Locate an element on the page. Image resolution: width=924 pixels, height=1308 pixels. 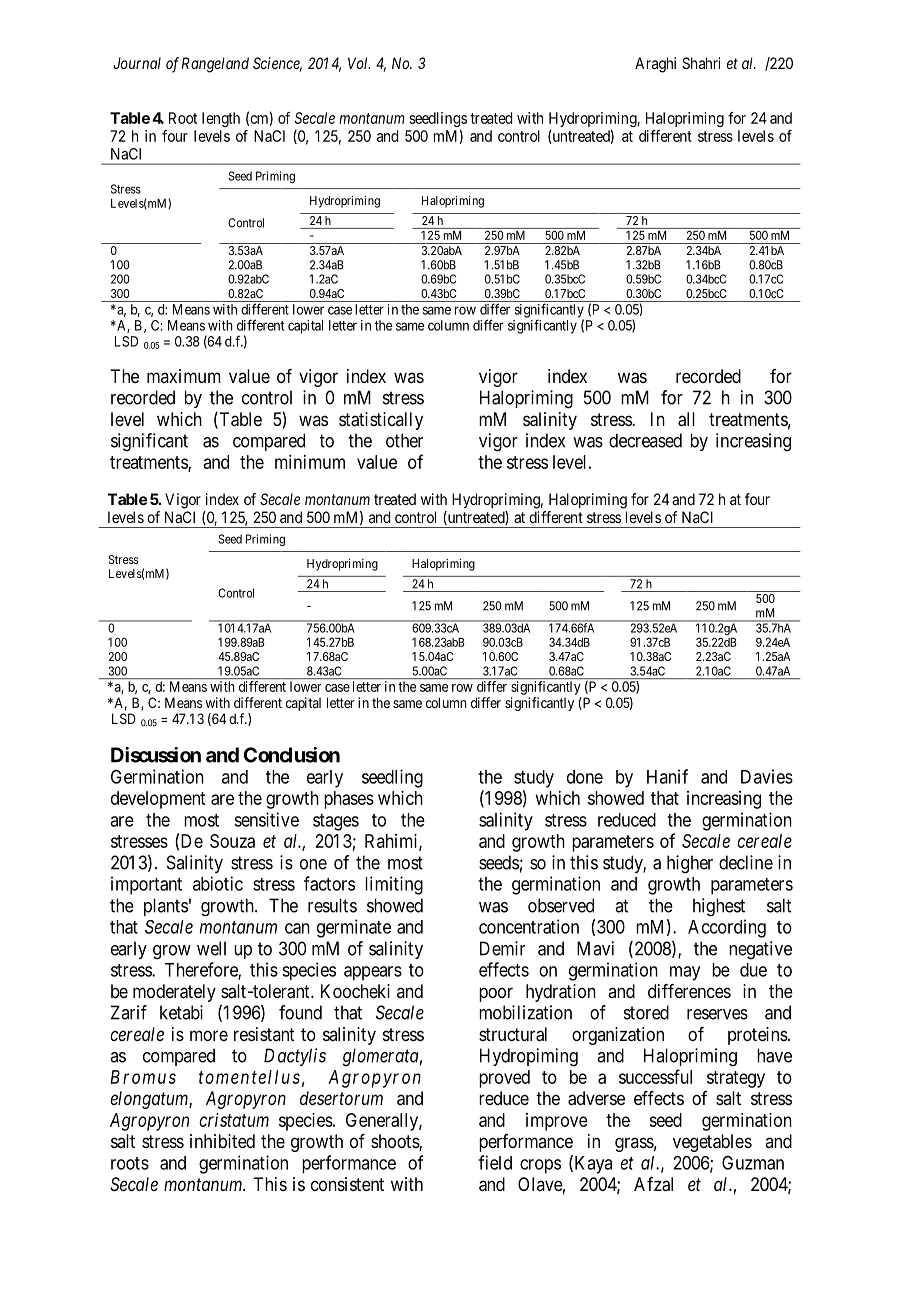
Davies is located at coordinates (767, 776).
